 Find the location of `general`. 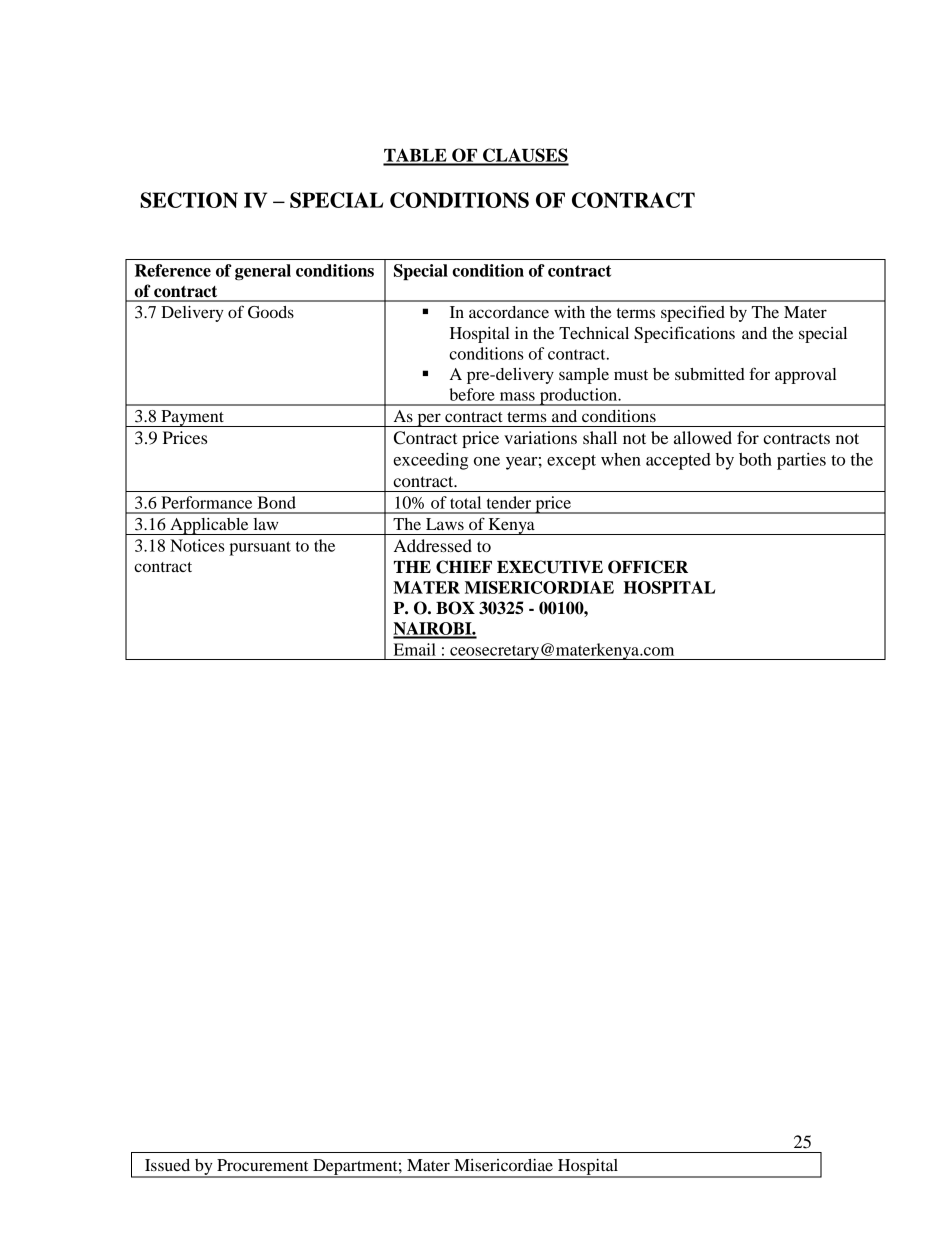

general is located at coordinates (263, 272).
